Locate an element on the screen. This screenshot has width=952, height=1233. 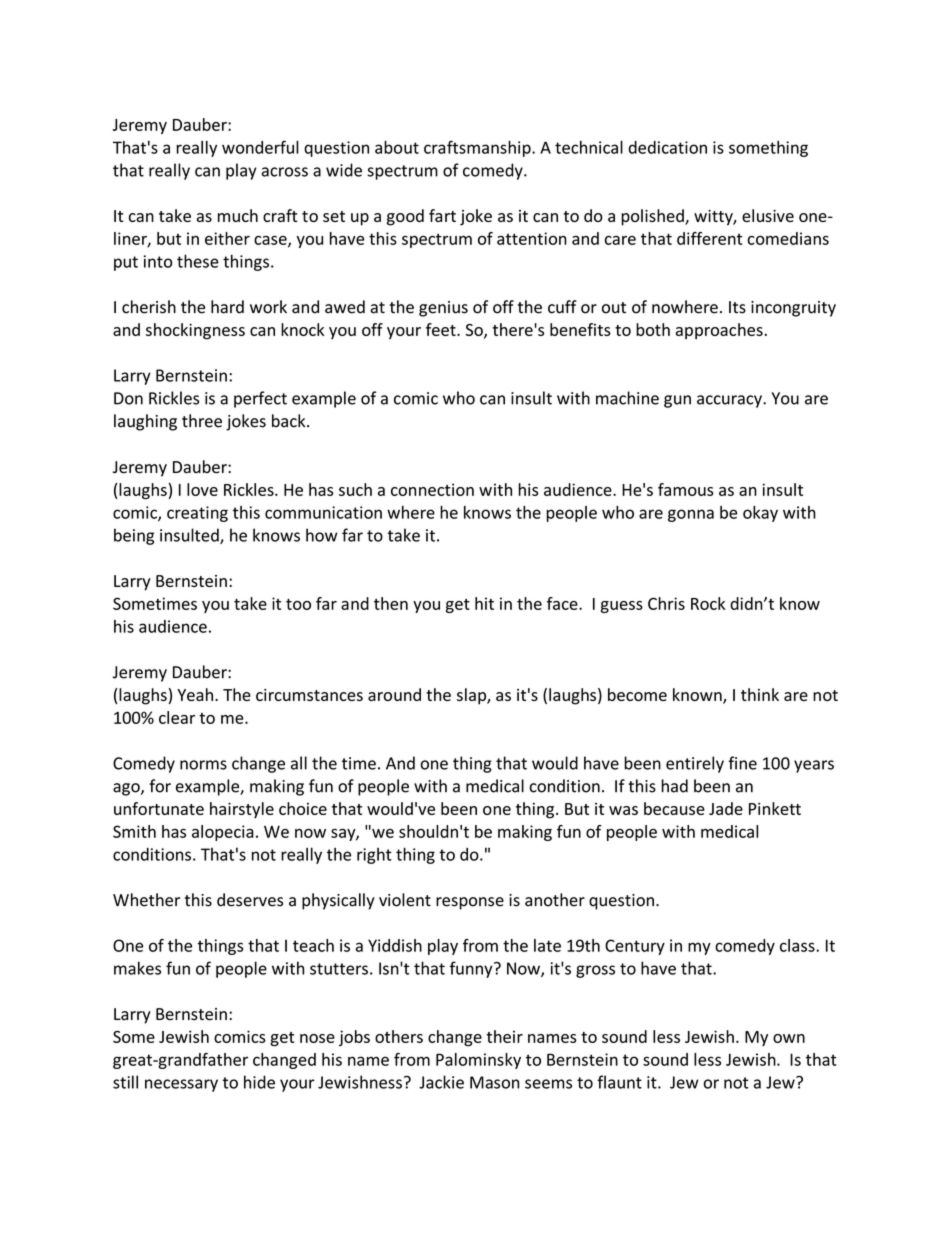
necessary is located at coordinates (181, 1085).
